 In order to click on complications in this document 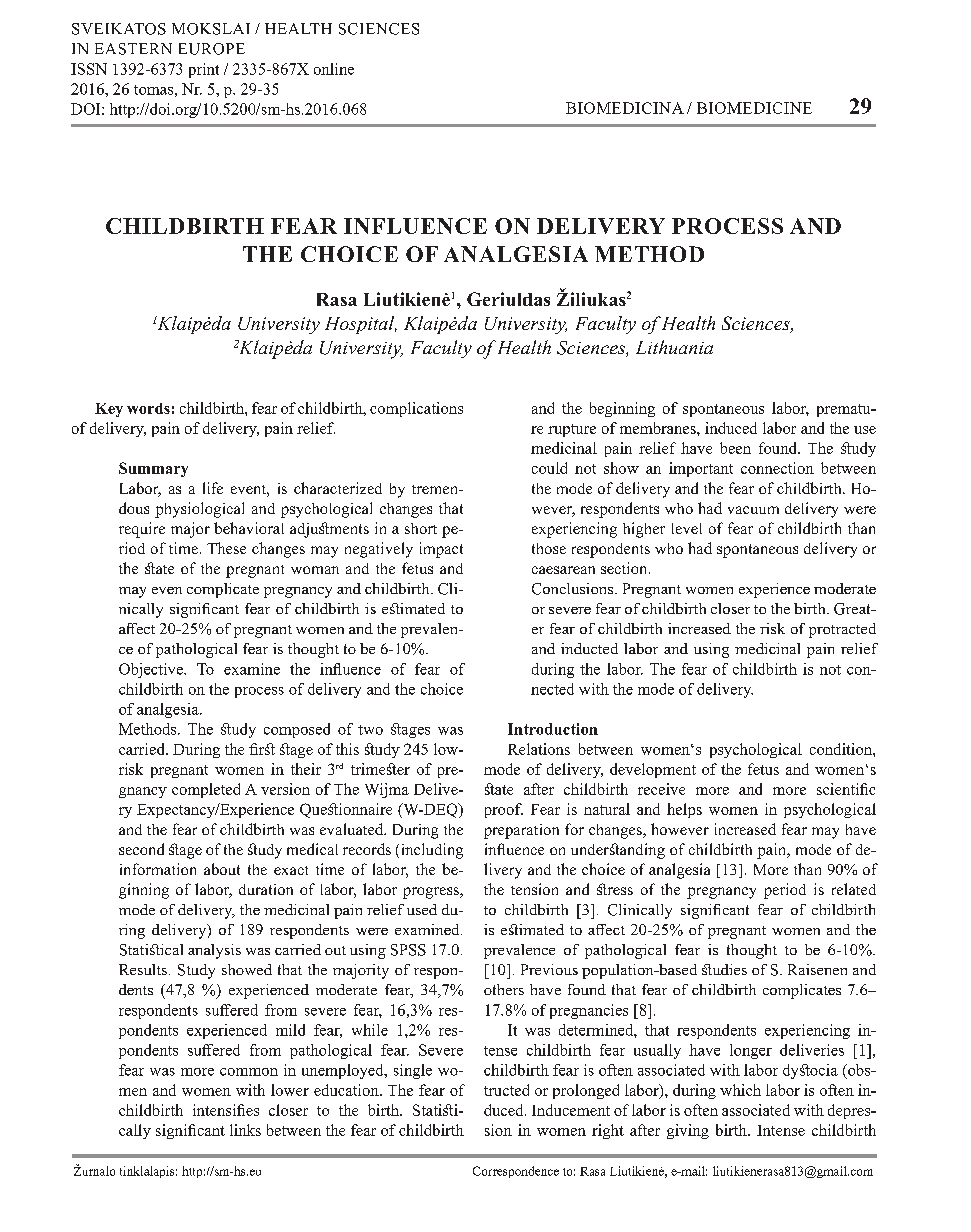, I will do `click(416, 409)`.
